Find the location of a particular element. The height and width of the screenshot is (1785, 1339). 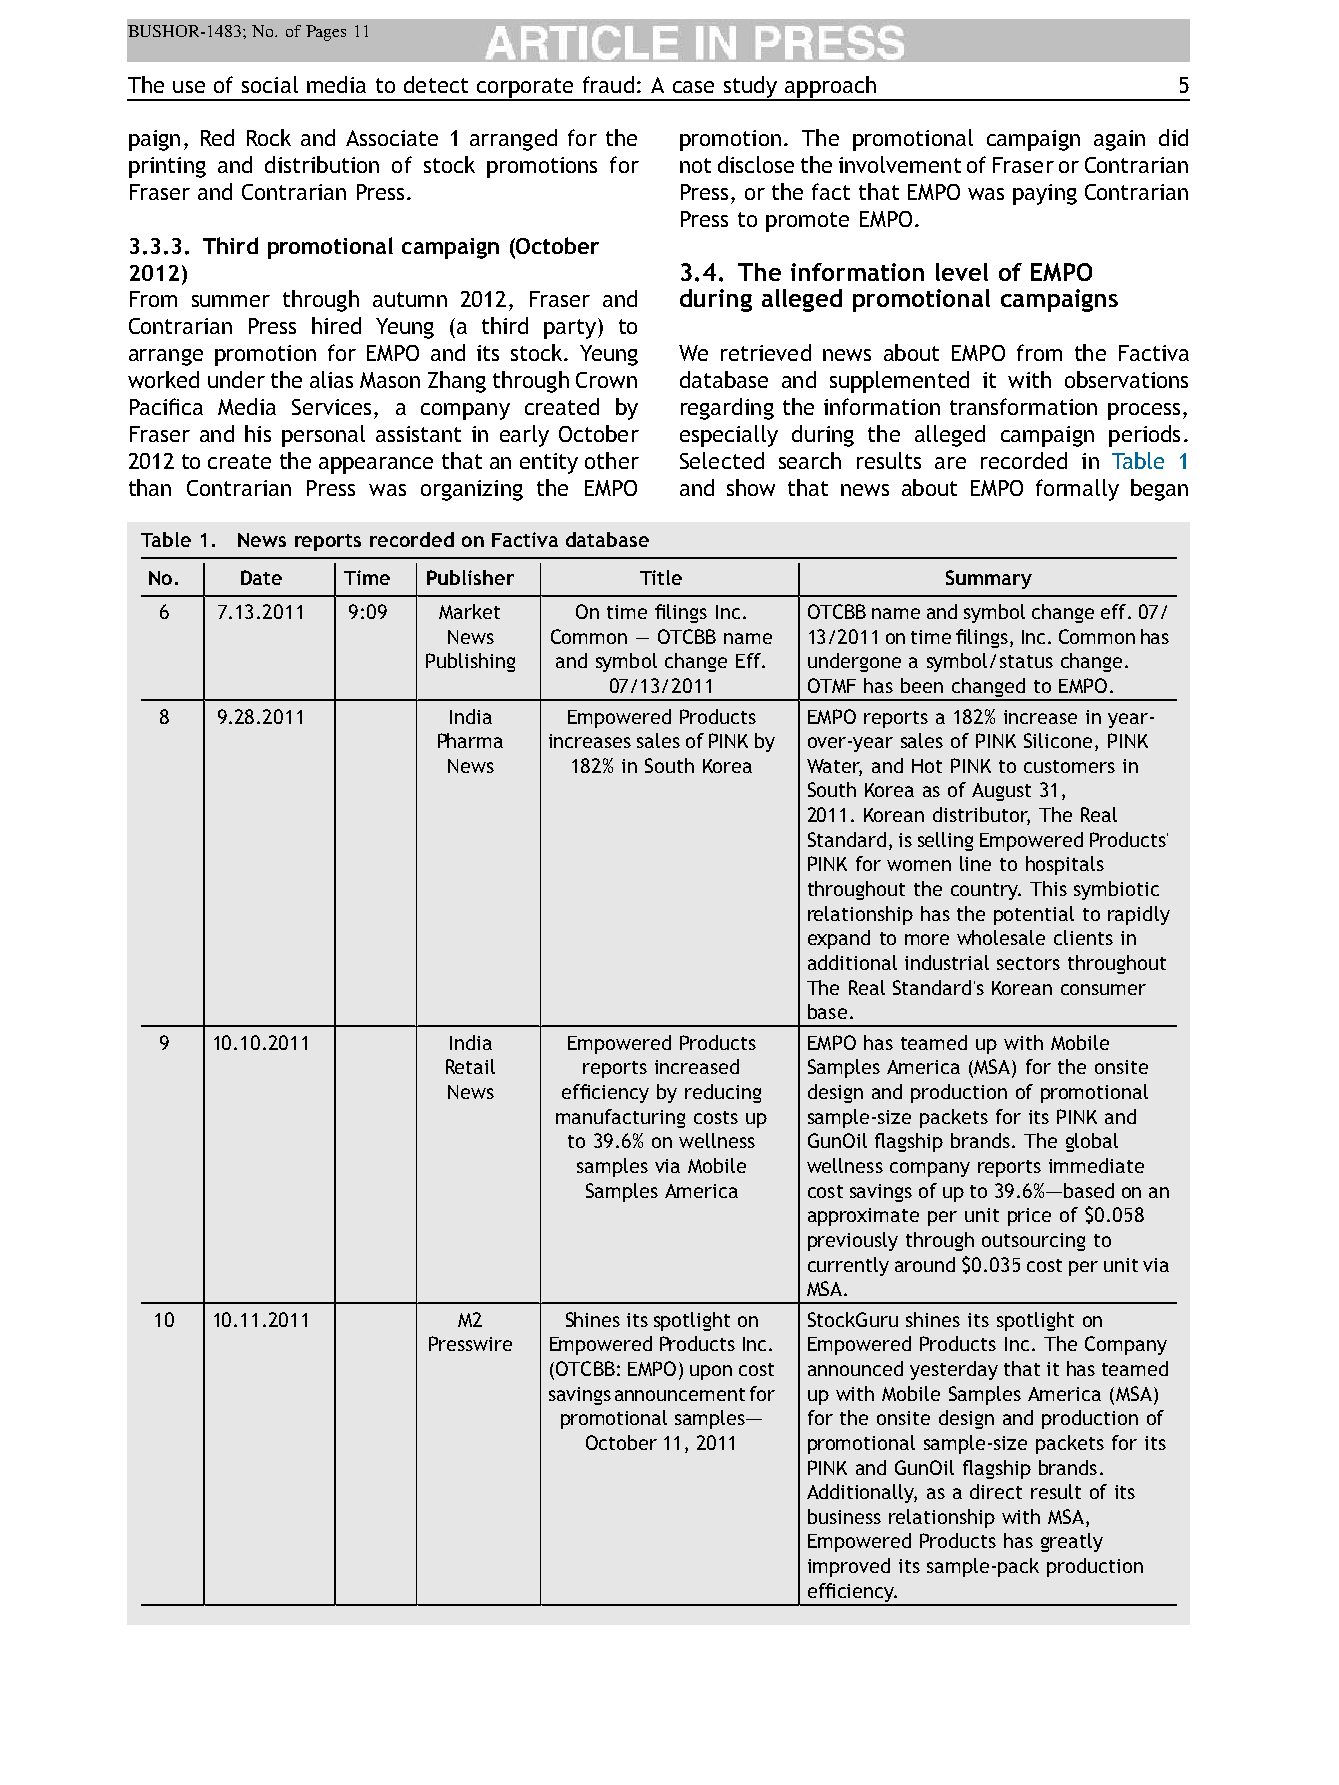

Title is located at coordinates (661, 577).
